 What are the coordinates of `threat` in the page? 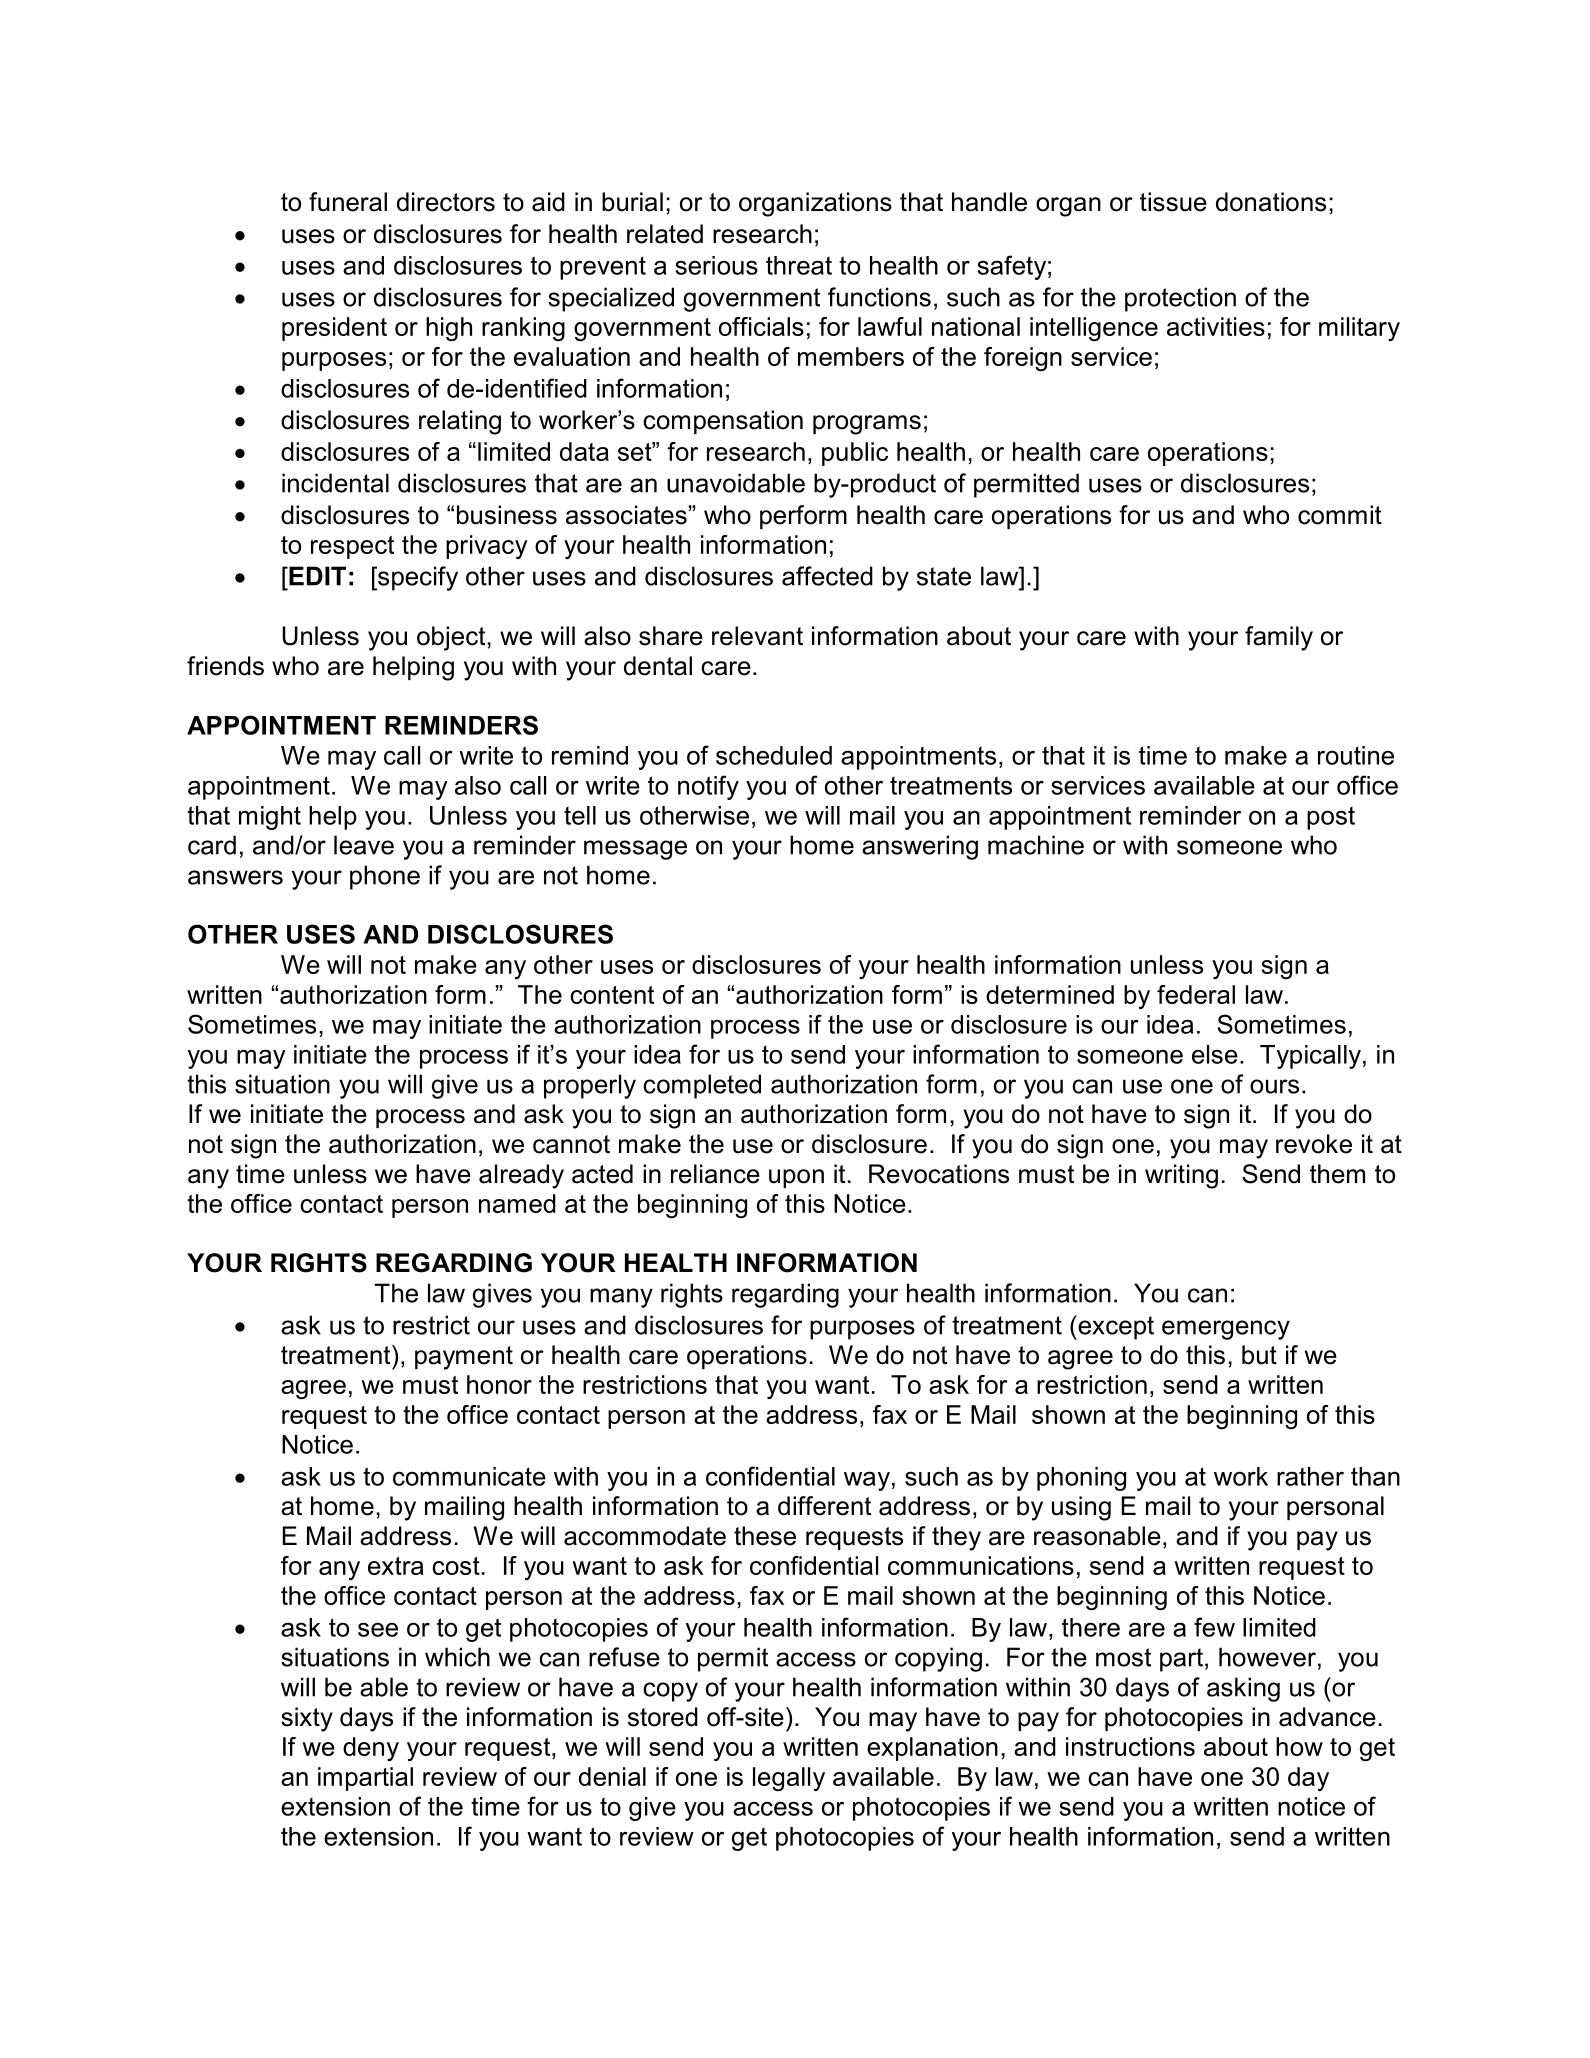 It's located at (799, 265).
